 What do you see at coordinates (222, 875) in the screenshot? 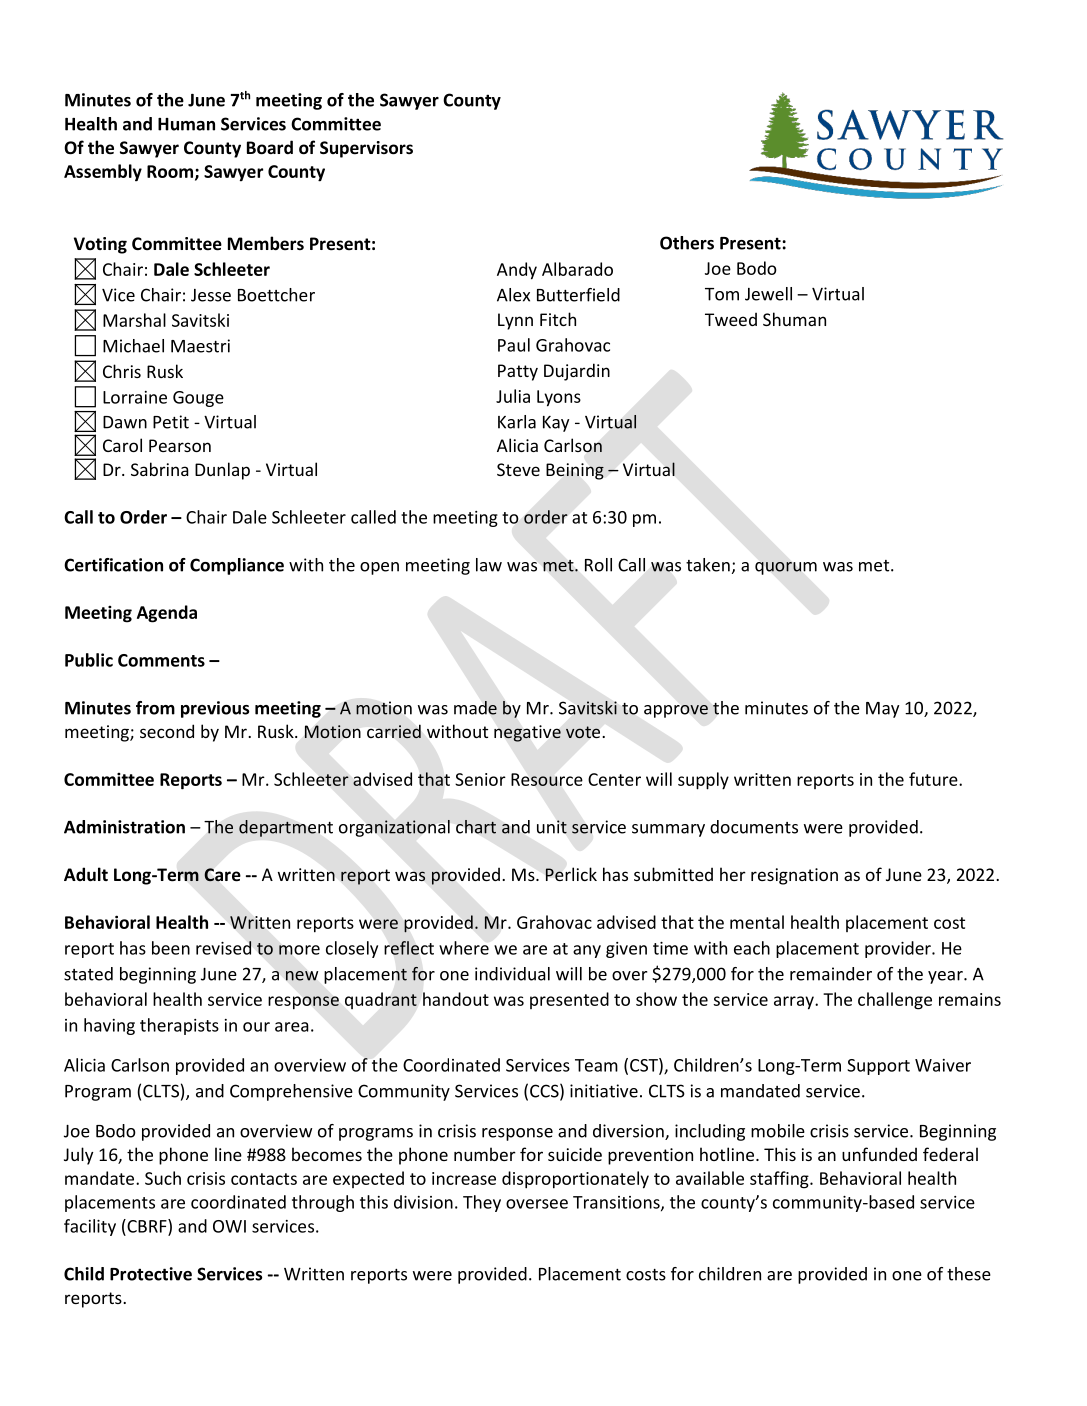
I see `Care` at bounding box center [222, 875].
